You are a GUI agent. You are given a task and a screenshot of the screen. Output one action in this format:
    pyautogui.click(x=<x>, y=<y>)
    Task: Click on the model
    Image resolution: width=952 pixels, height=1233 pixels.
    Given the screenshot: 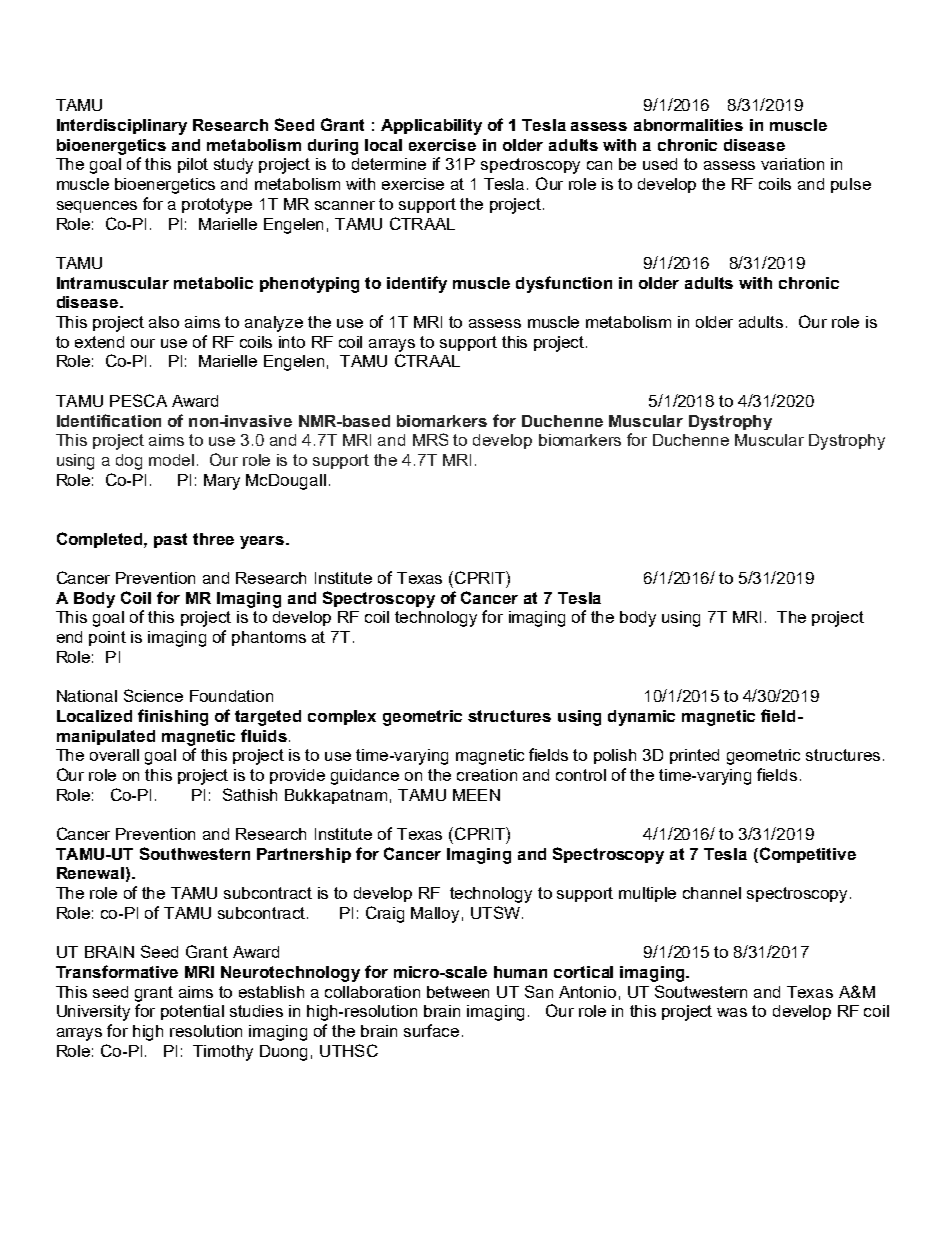 What is the action you would take?
    pyautogui.click(x=171, y=460)
